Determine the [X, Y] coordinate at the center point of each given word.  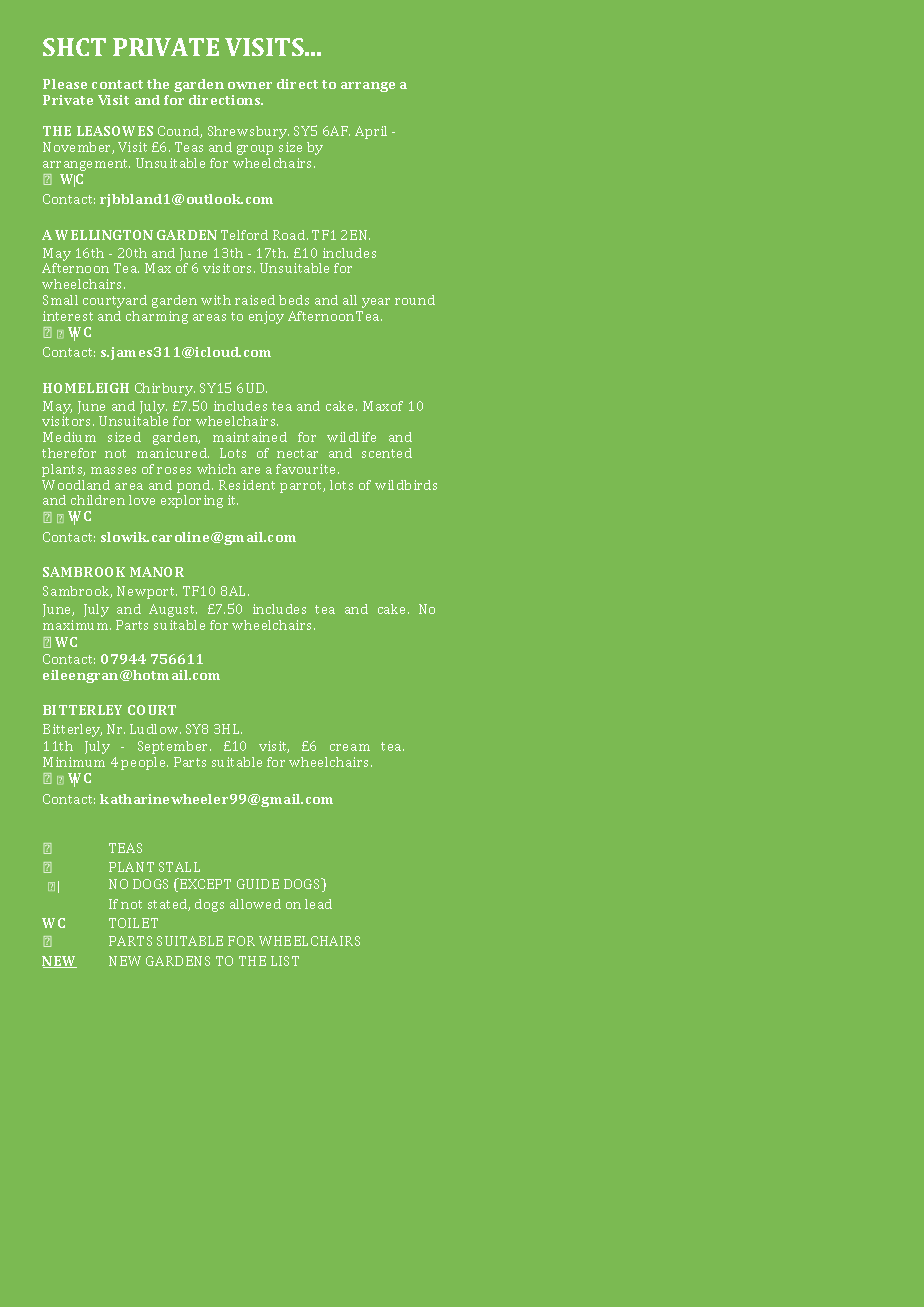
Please [65, 84]
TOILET [133, 923]
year [376, 303]
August [173, 610]
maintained [250, 437]
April [371, 132]
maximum [77, 625]
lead [318, 904]
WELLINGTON [104, 235]
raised [255, 300]
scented [387, 453]
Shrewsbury [248, 132]
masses [113, 470]
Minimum [74, 762]
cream [350, 747]
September [174, 747]
